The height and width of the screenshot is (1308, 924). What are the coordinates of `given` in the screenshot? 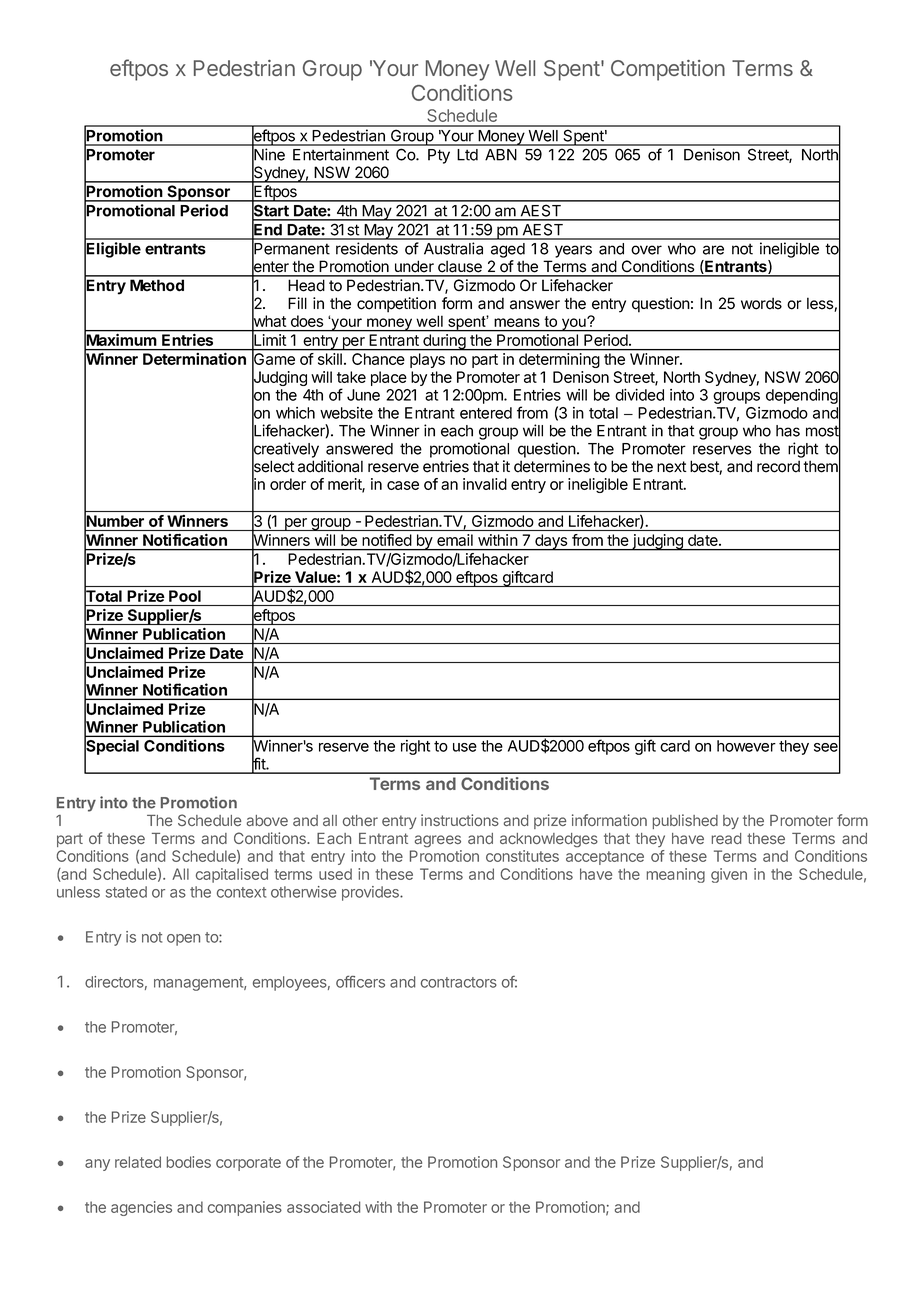 It's located at (729, 875).
